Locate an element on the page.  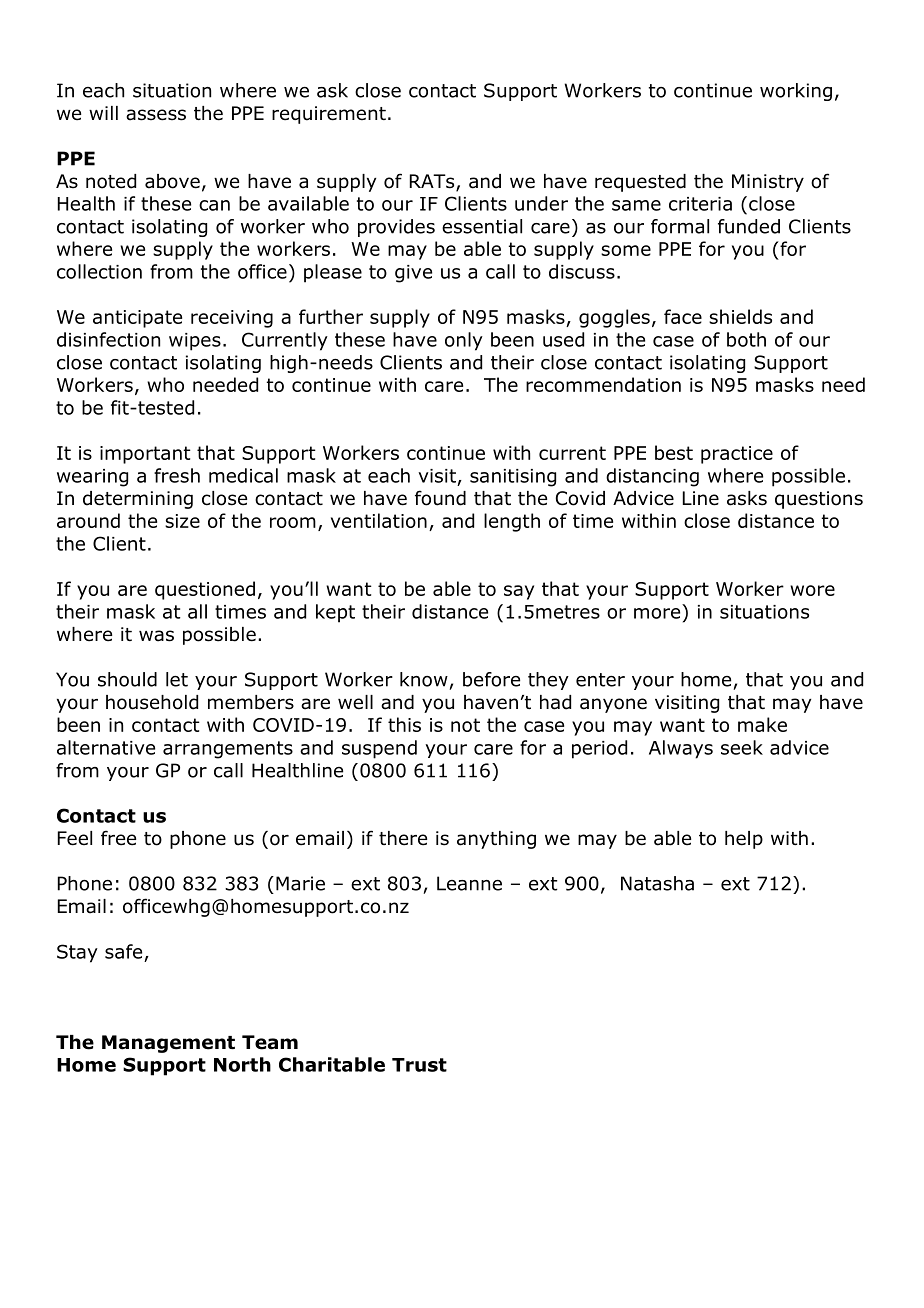
working is located at coordinates (796, 92).
